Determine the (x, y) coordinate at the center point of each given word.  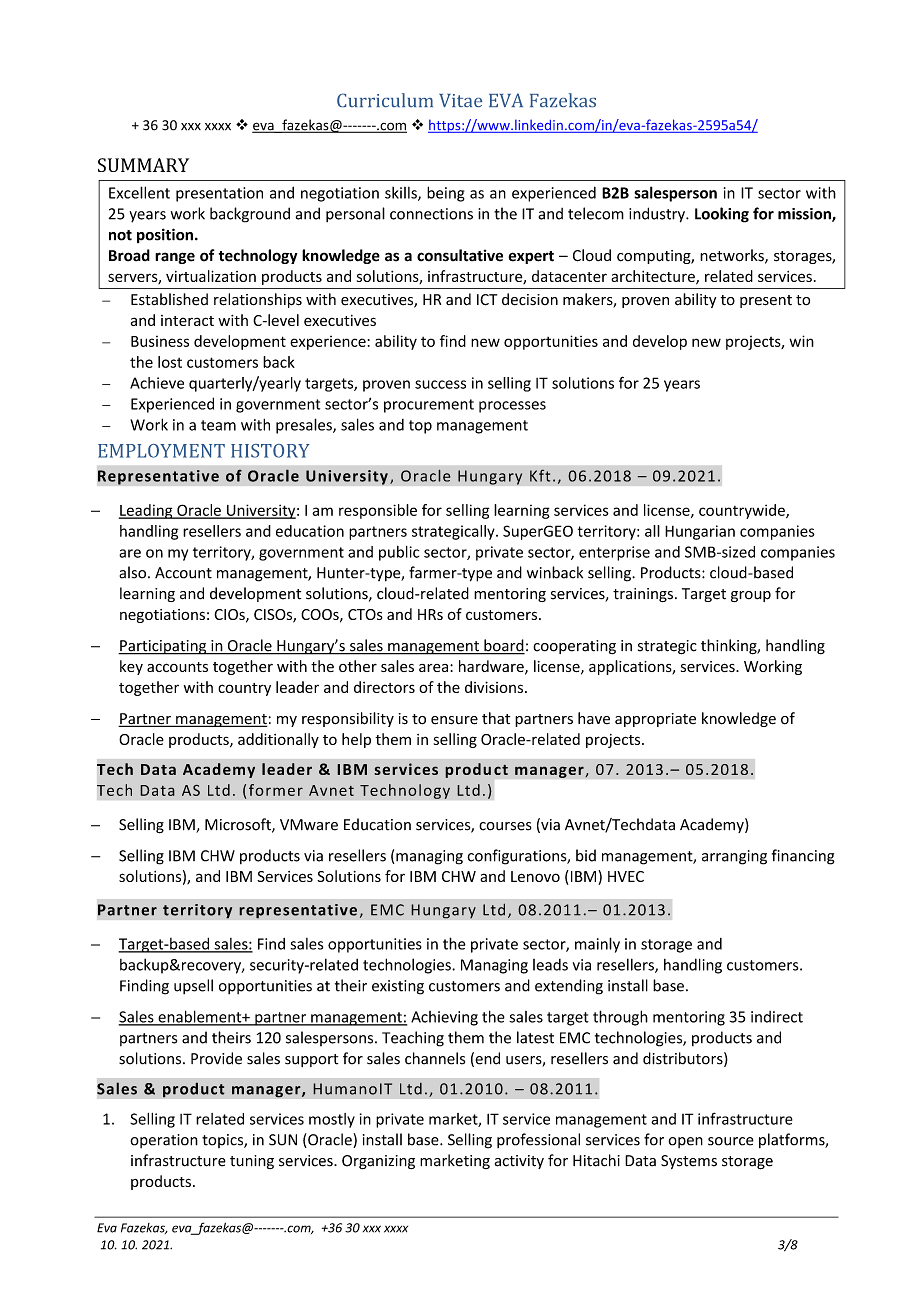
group (751, 596)
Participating (163, 647)
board (503, 646)
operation (164, 1141)
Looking (722, 215)
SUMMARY (143, 165)
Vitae (460, 100)
